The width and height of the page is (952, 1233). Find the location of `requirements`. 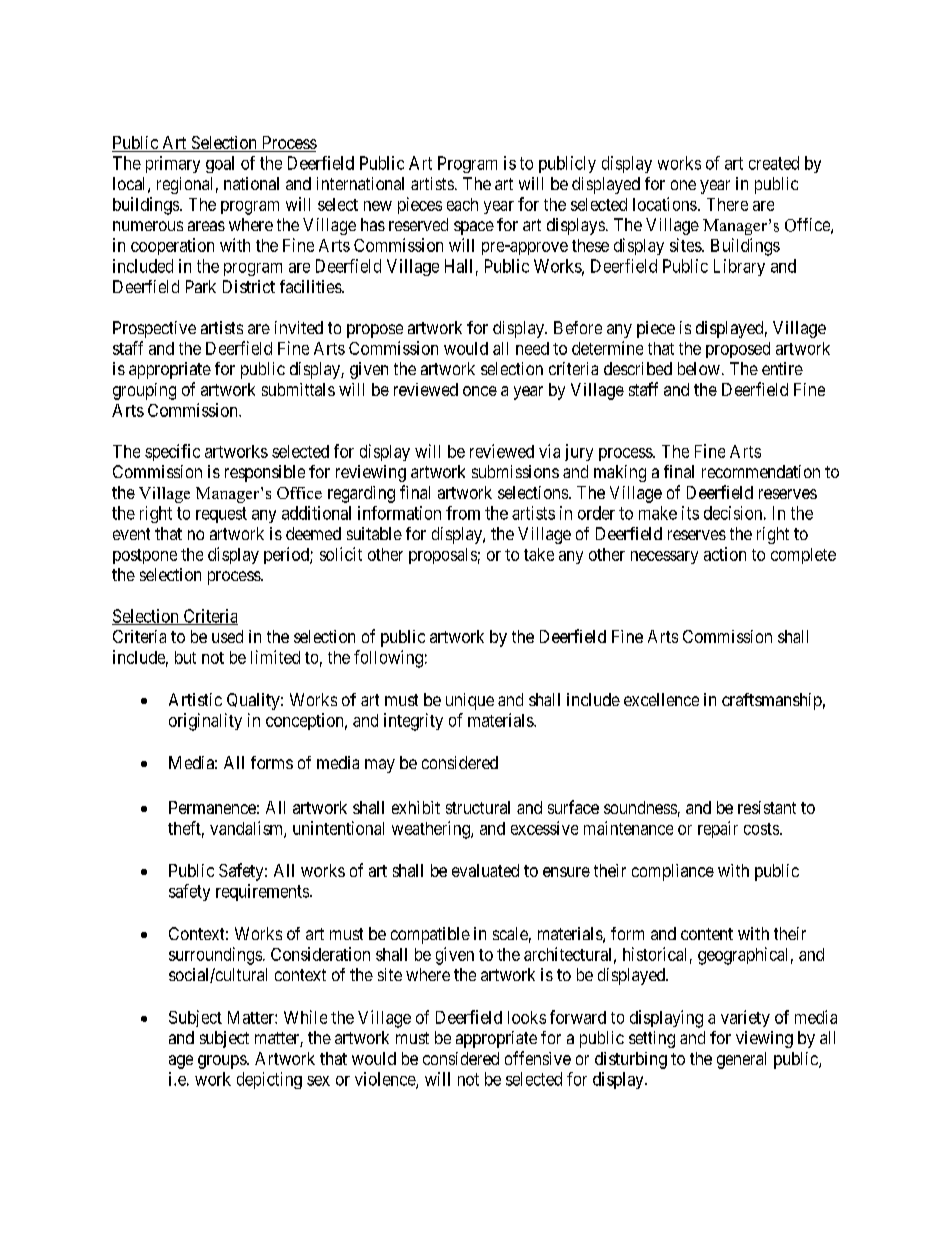

requirements is located at coordinates (262, 892).
